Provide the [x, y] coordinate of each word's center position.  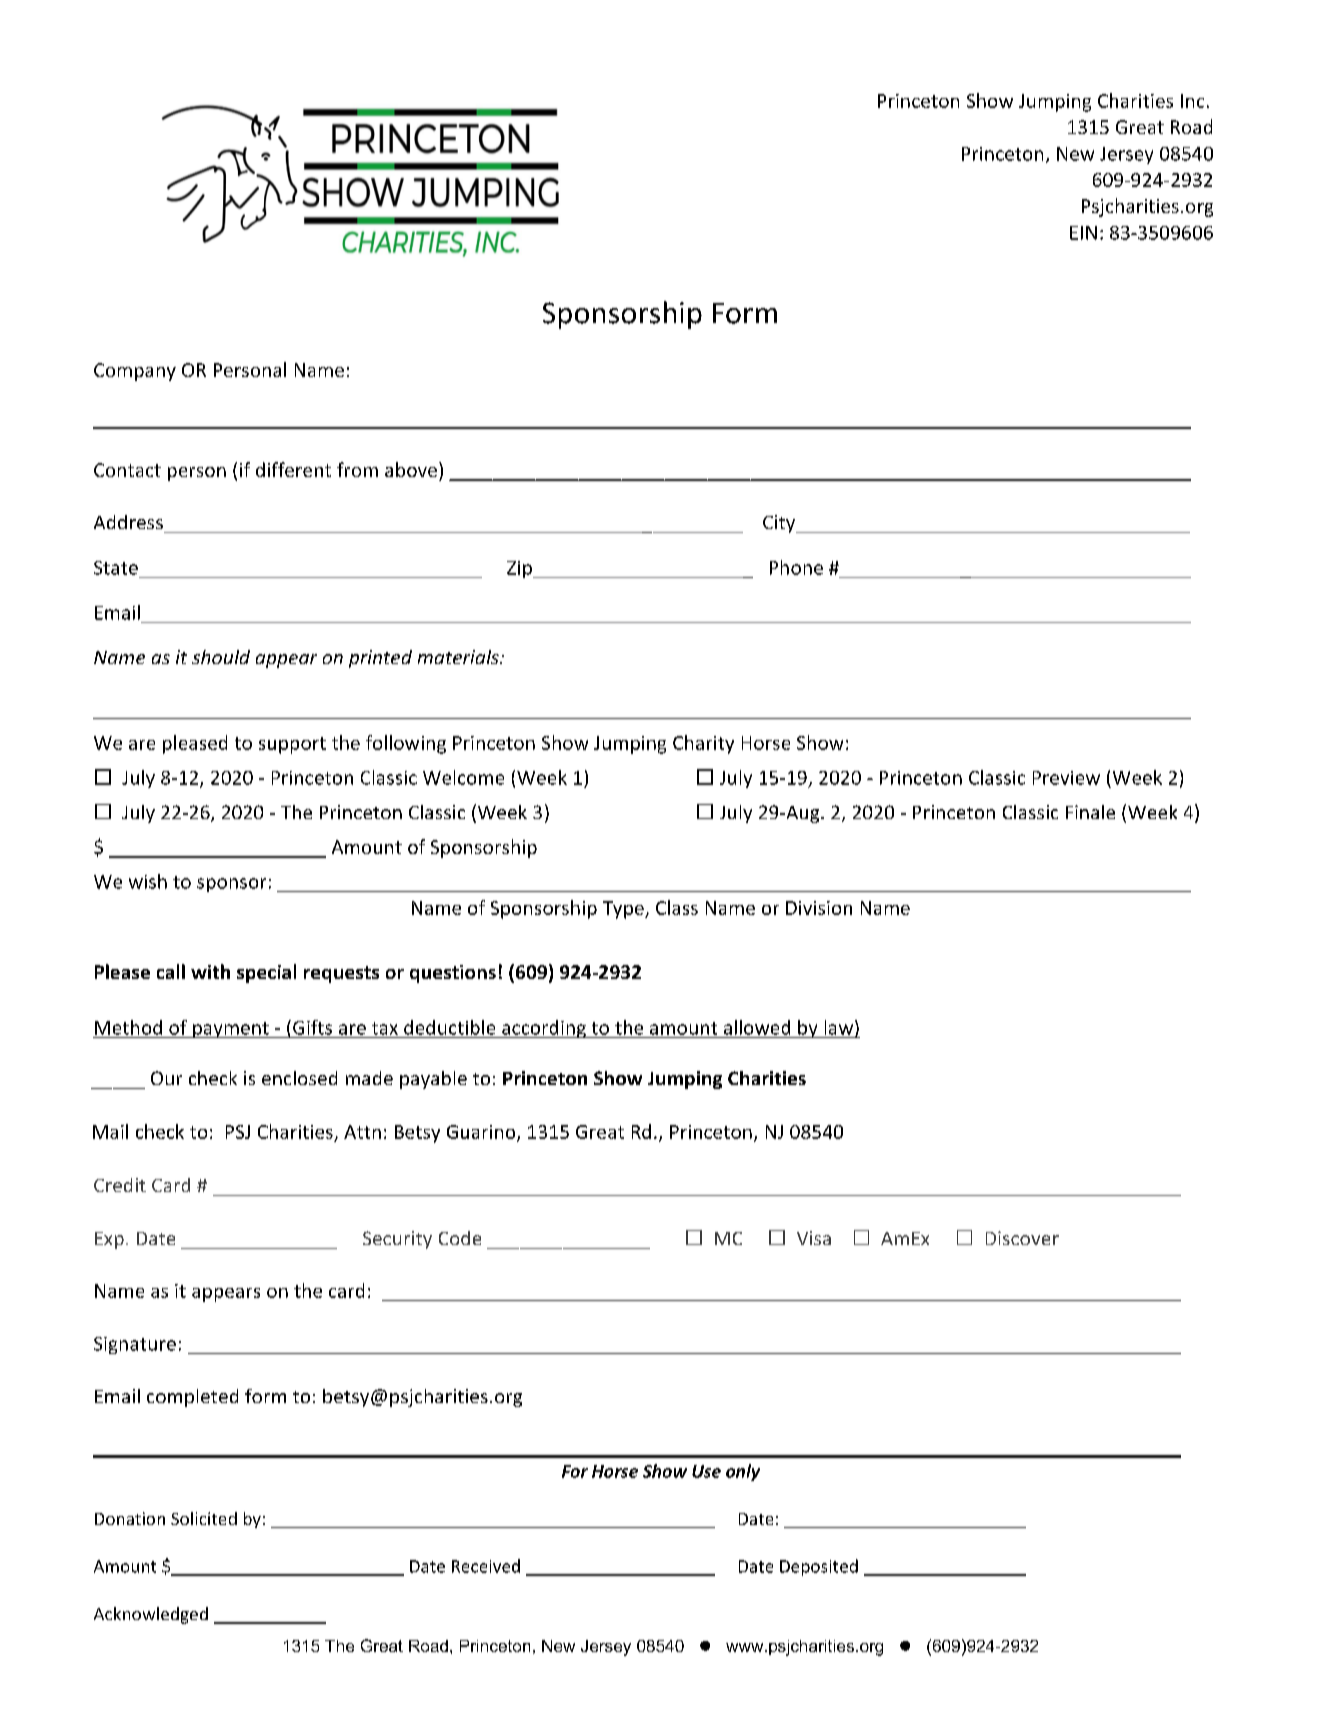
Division [819, 908]
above [412, 469]
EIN [1083, 233]
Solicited [204, 1518]
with [210, 971]
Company [135, 372]
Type [624, 910]
